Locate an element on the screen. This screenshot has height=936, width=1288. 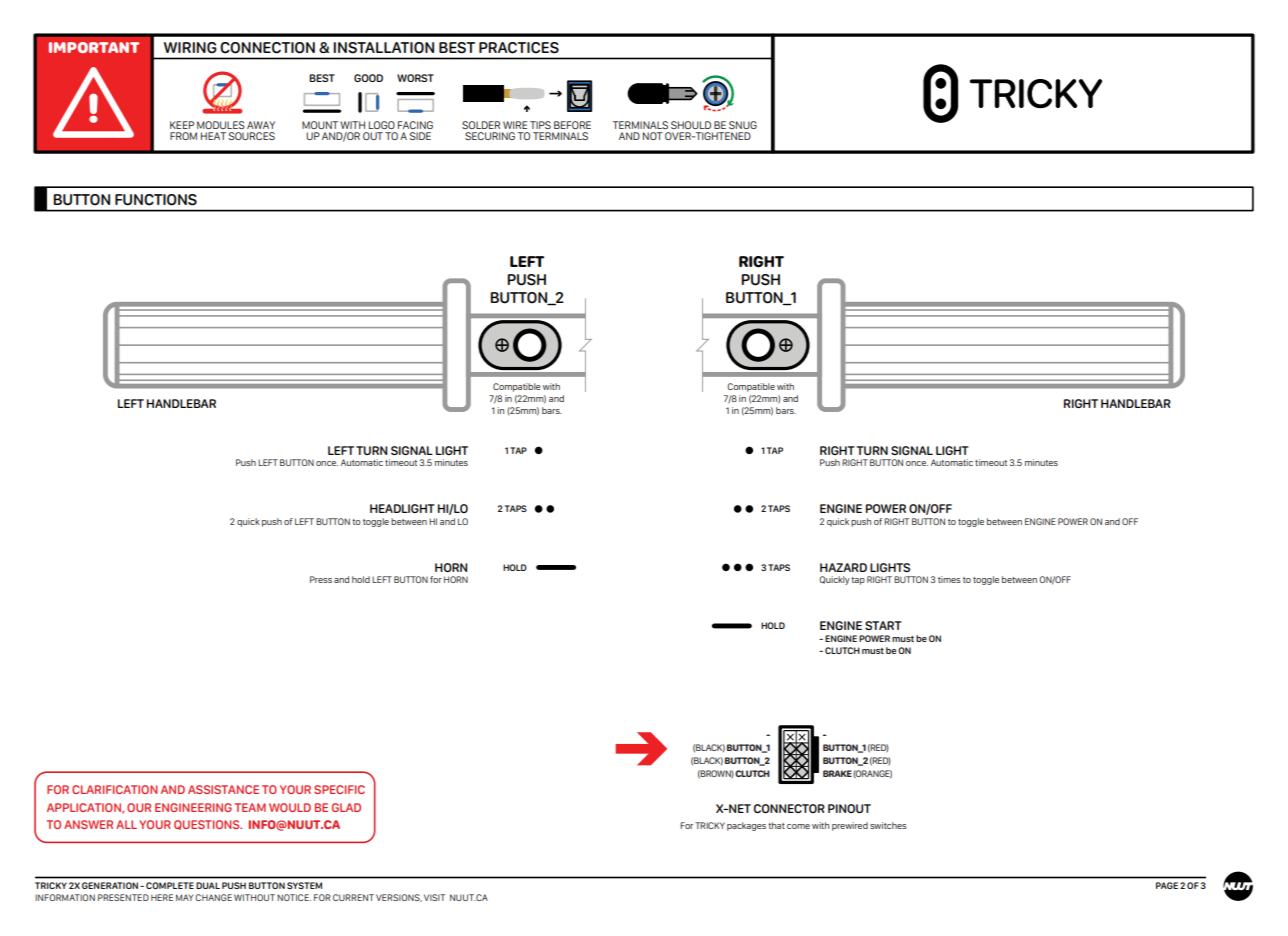
SECURING is located at coordinates (490, 136).
